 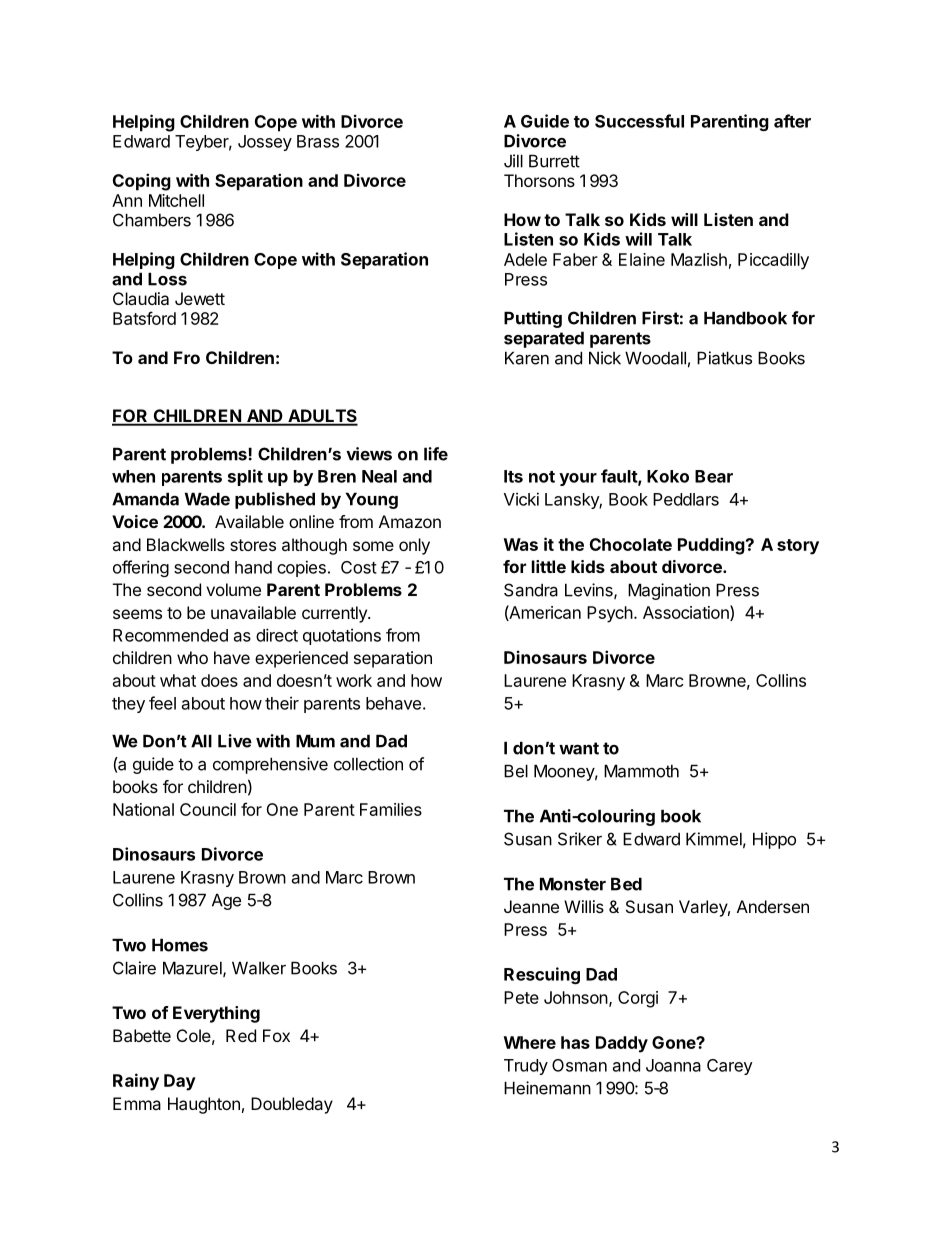 What do you see at coordinates (233, 589) in the document?
I see `volume` at bounding box center [233, 589].
